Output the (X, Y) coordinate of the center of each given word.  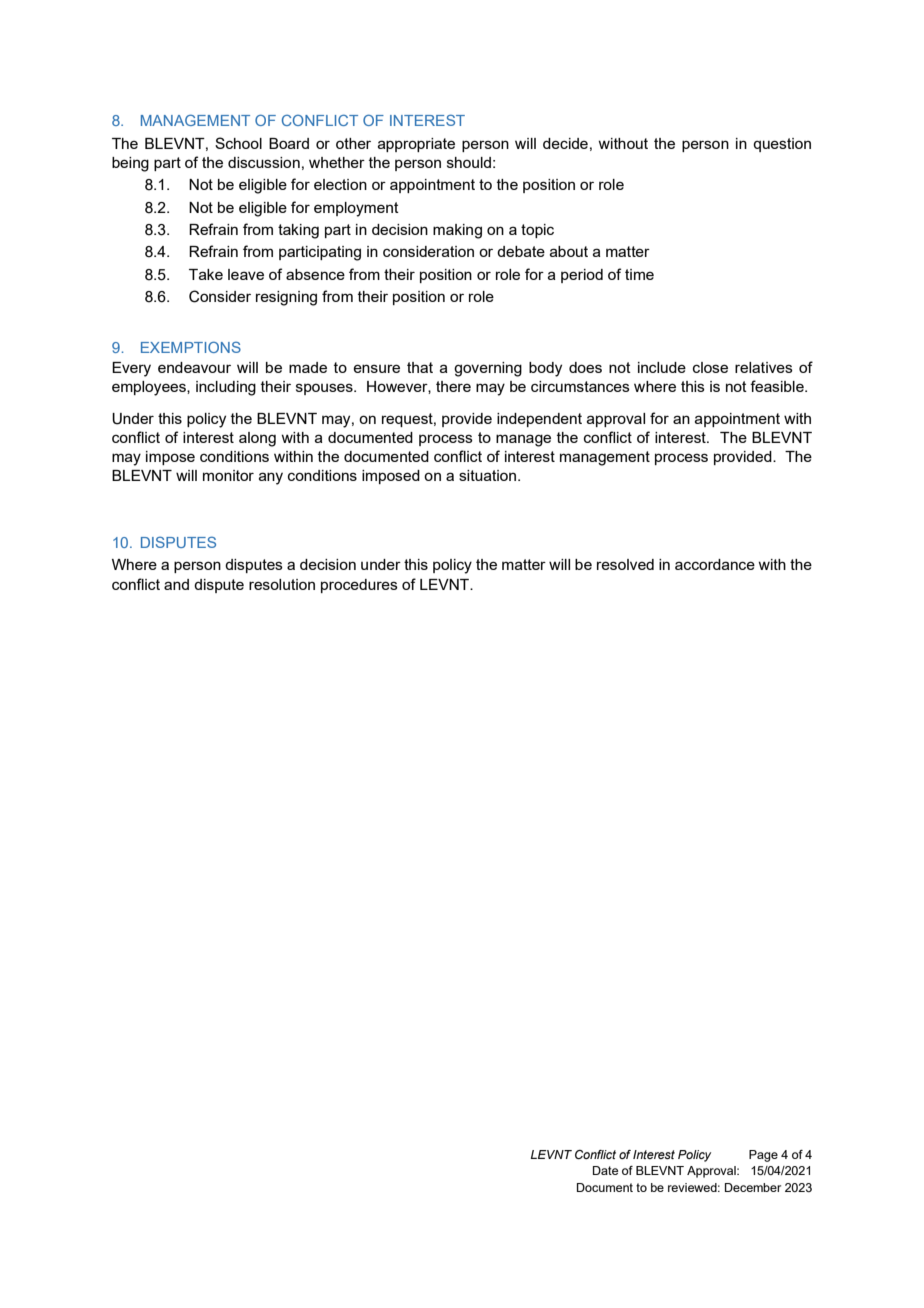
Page (763, 1156)
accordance (715, 564)
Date (605, 1170)
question (782, 145)
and (176, 584)
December (753, 1187)
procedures (359, 586)
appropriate (416, 145)
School (238, 143)
